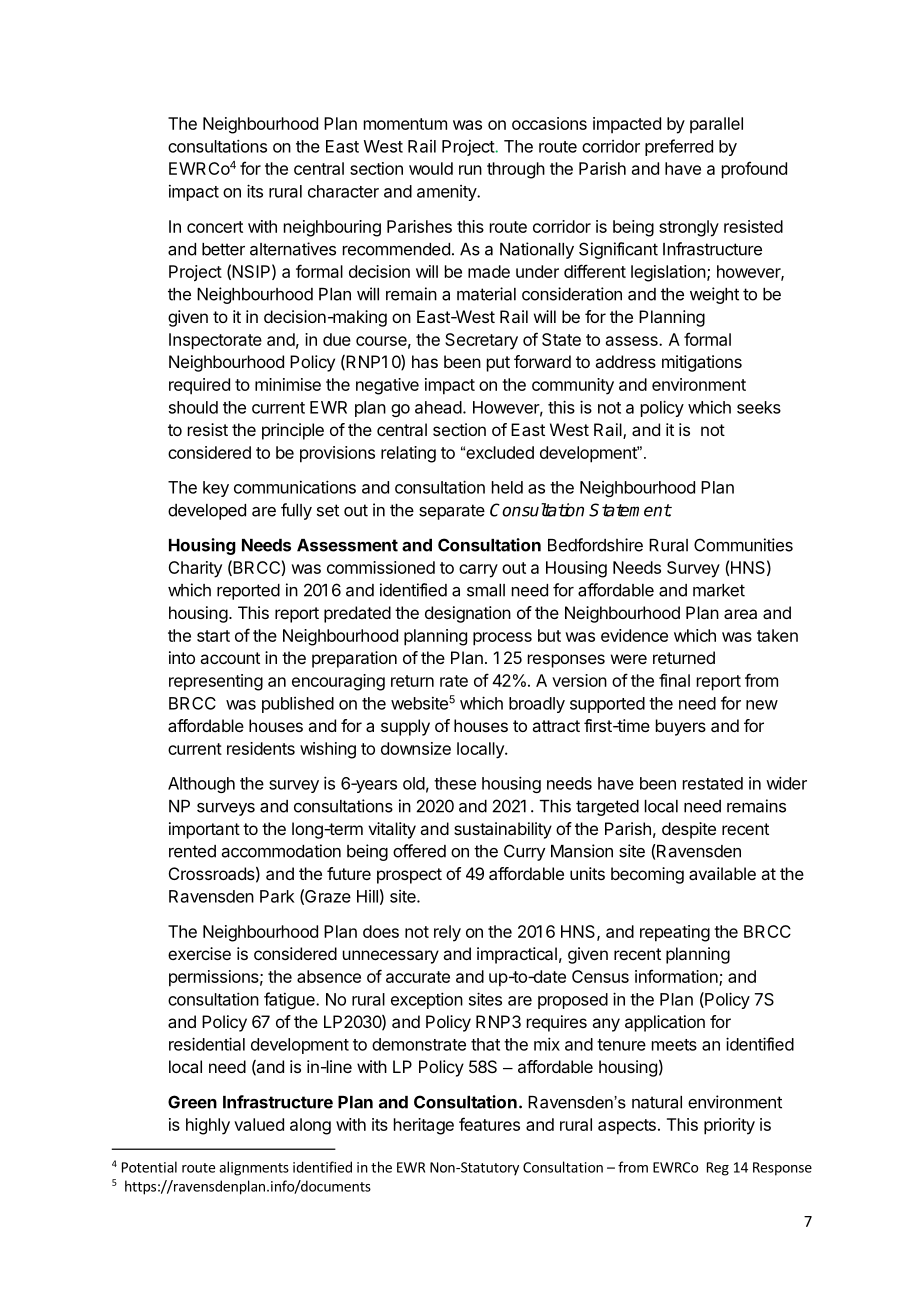 The height and width of the page is (1307, 924). What do you see at coordinates (689, 830) in the page?
I see `despite` at bounding box center [689, 830].
